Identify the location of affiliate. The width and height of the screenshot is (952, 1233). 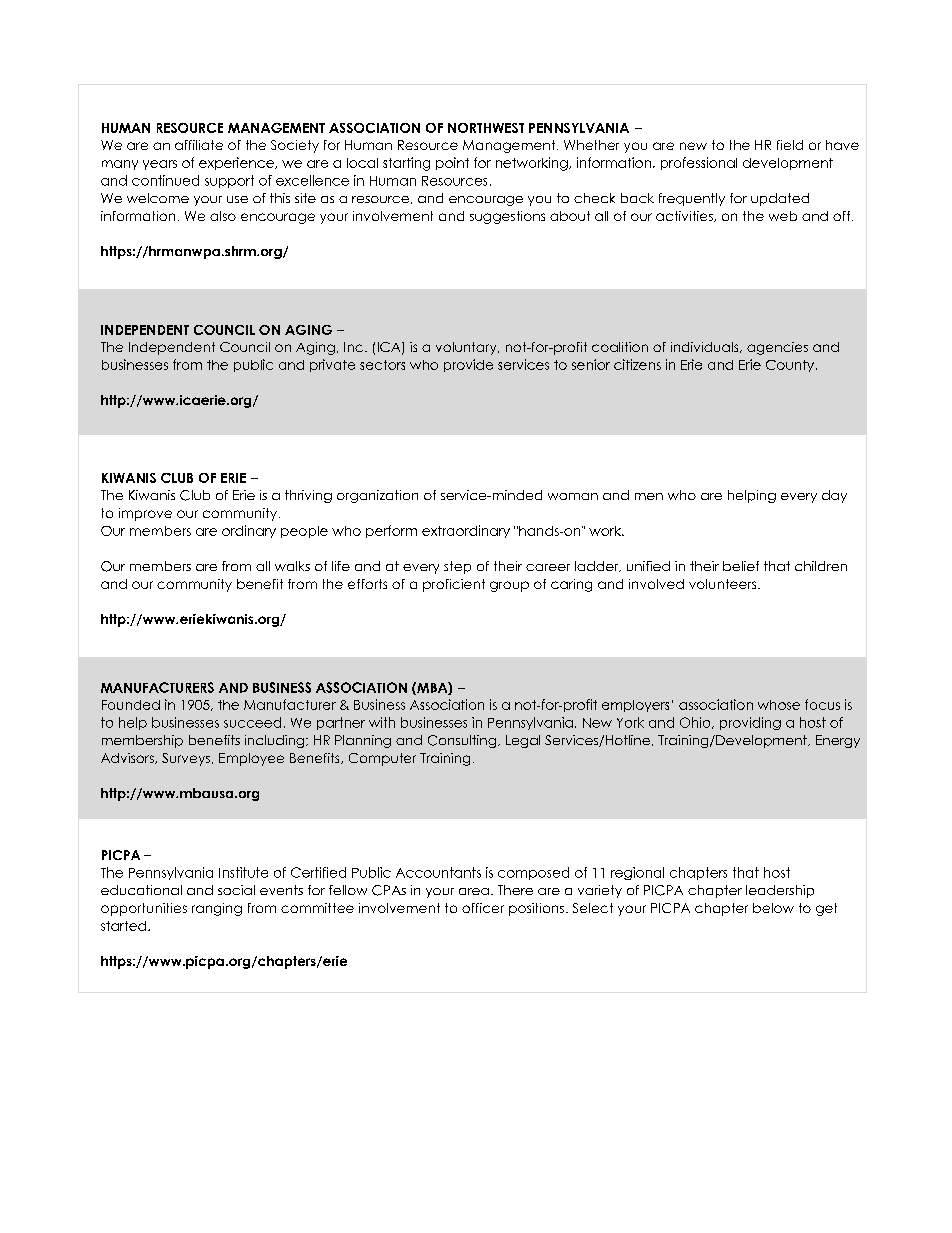
(199, 145).
